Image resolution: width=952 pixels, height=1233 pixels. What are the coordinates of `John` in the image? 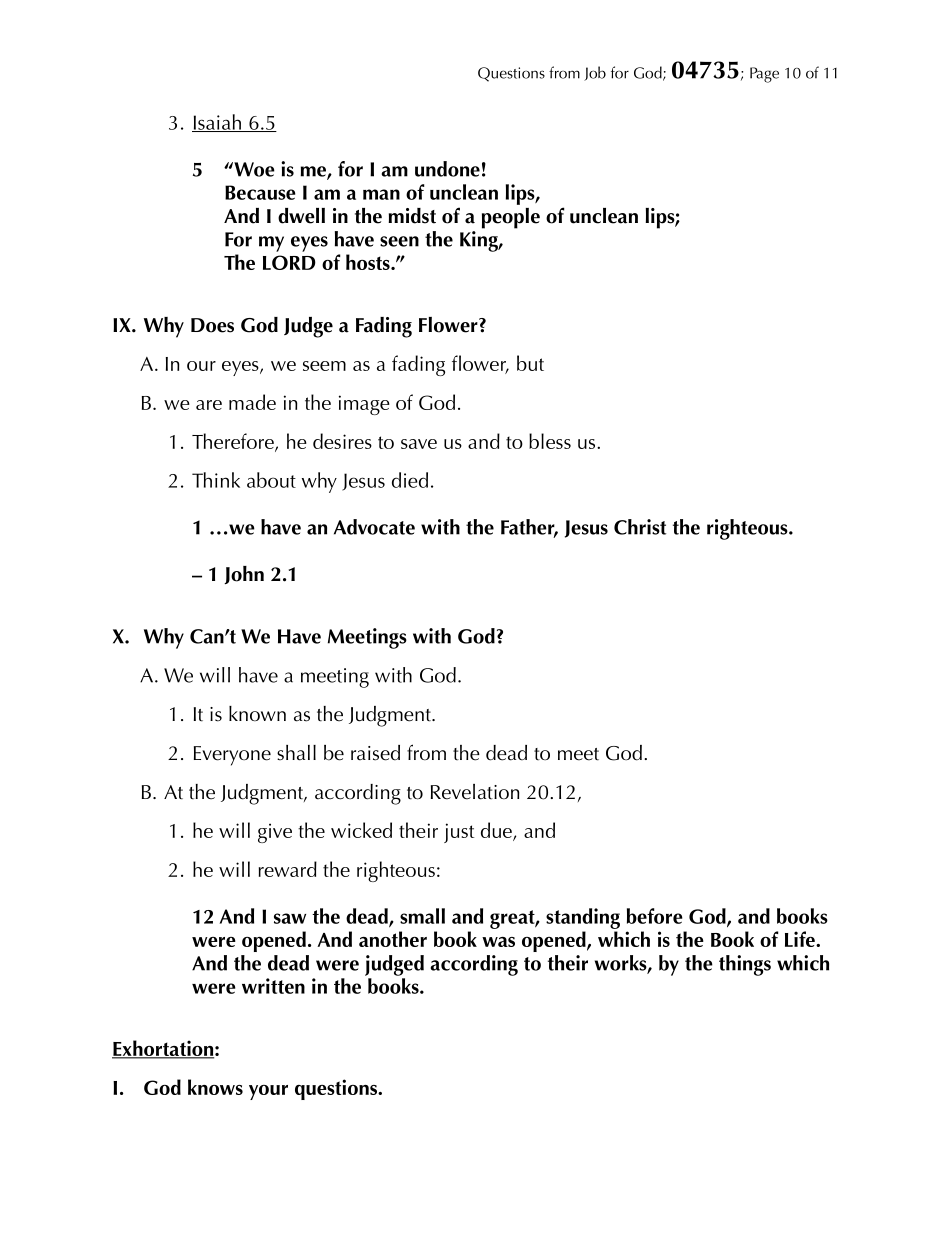 It's located at (244, 575).
